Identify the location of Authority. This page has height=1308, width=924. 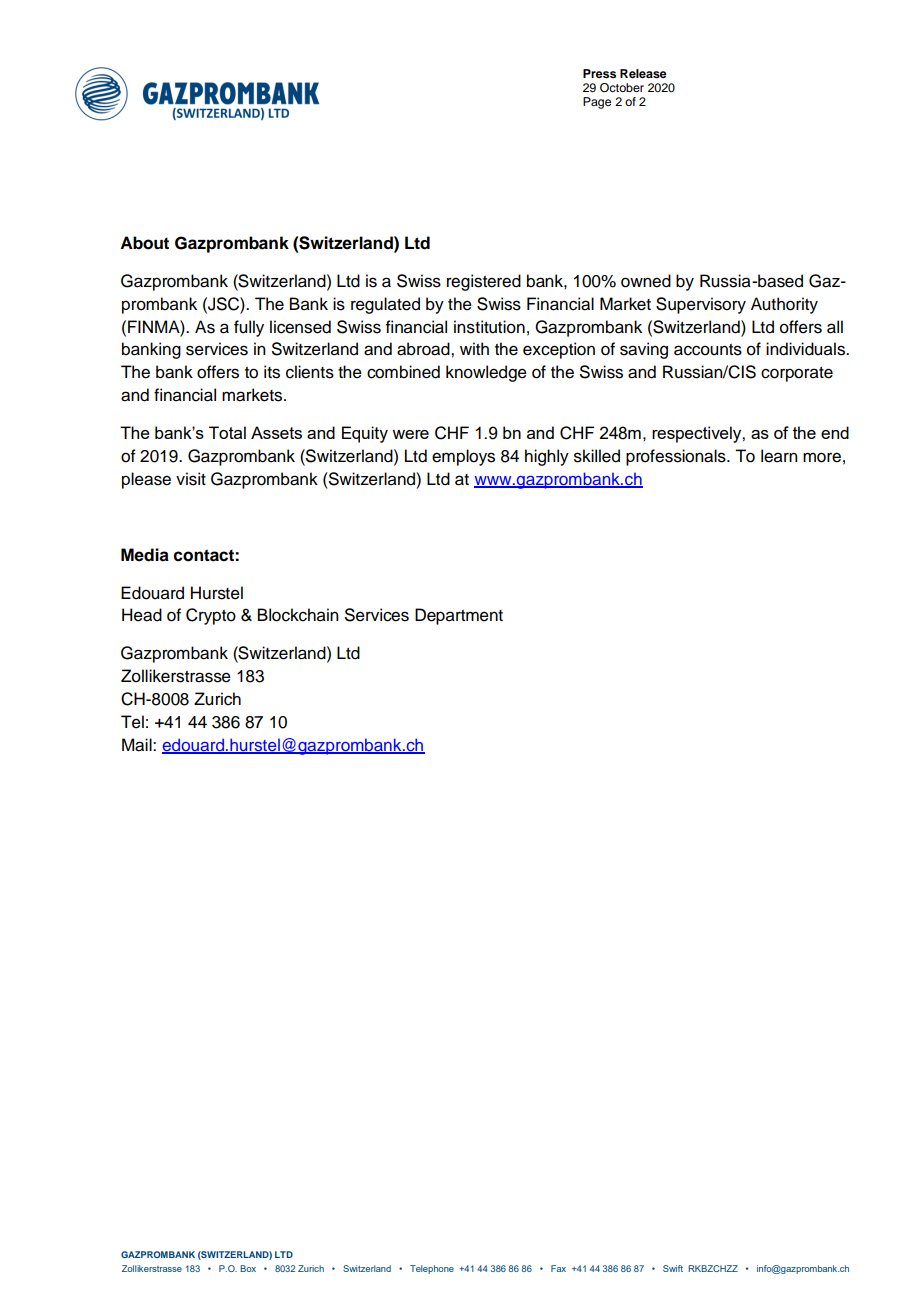
(784, 305).
